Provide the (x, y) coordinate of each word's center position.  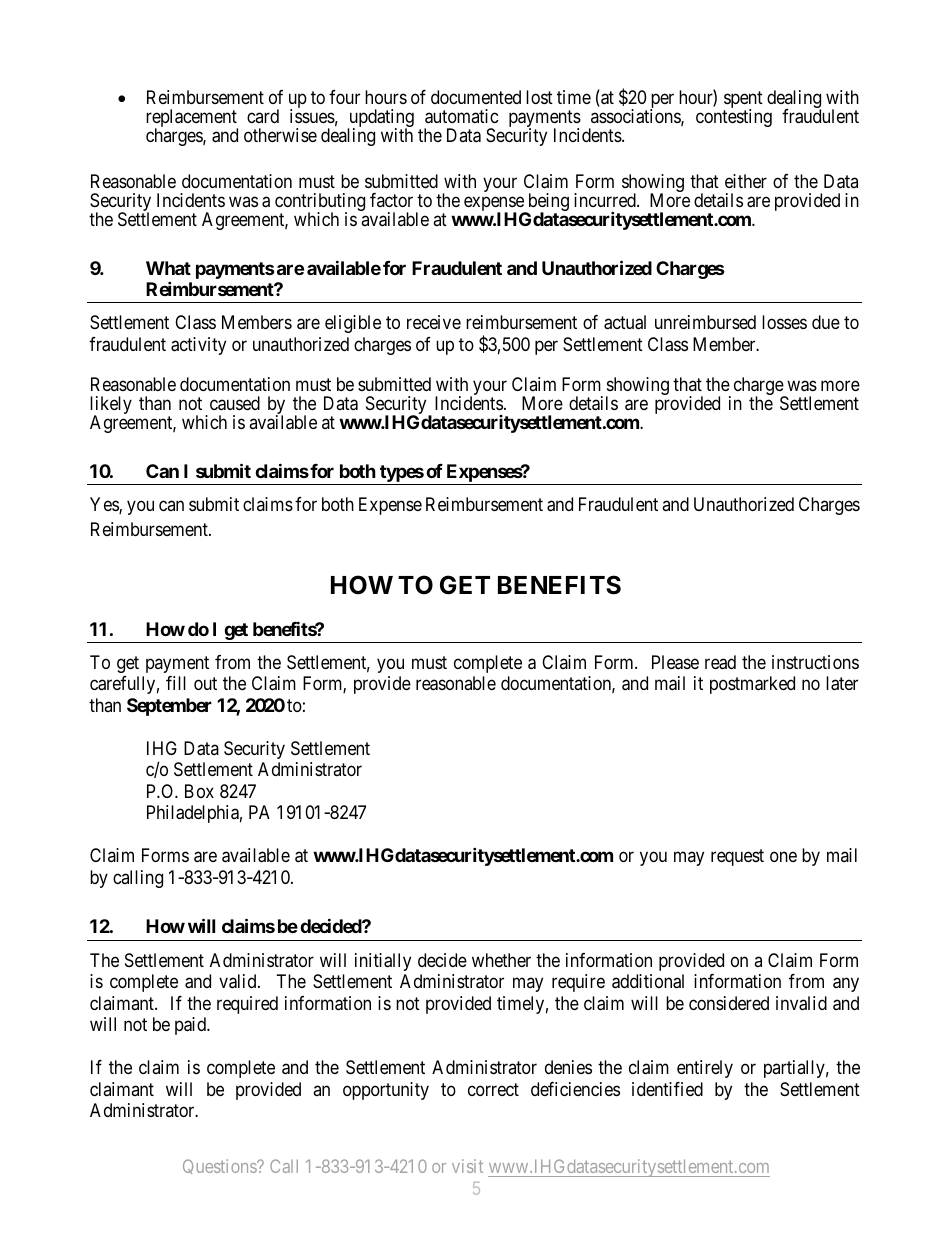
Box (199, 791)
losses (784, 322)
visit (467, 1166)
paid (192, 1026)
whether (501, 960)
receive (434, 322)
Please (675, 662)
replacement (192, 119)
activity (198, 346)
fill (176, 683)
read (720, 662)
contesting (734, 118)
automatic (462, 116)
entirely (705, 1069)
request (737, 858)
